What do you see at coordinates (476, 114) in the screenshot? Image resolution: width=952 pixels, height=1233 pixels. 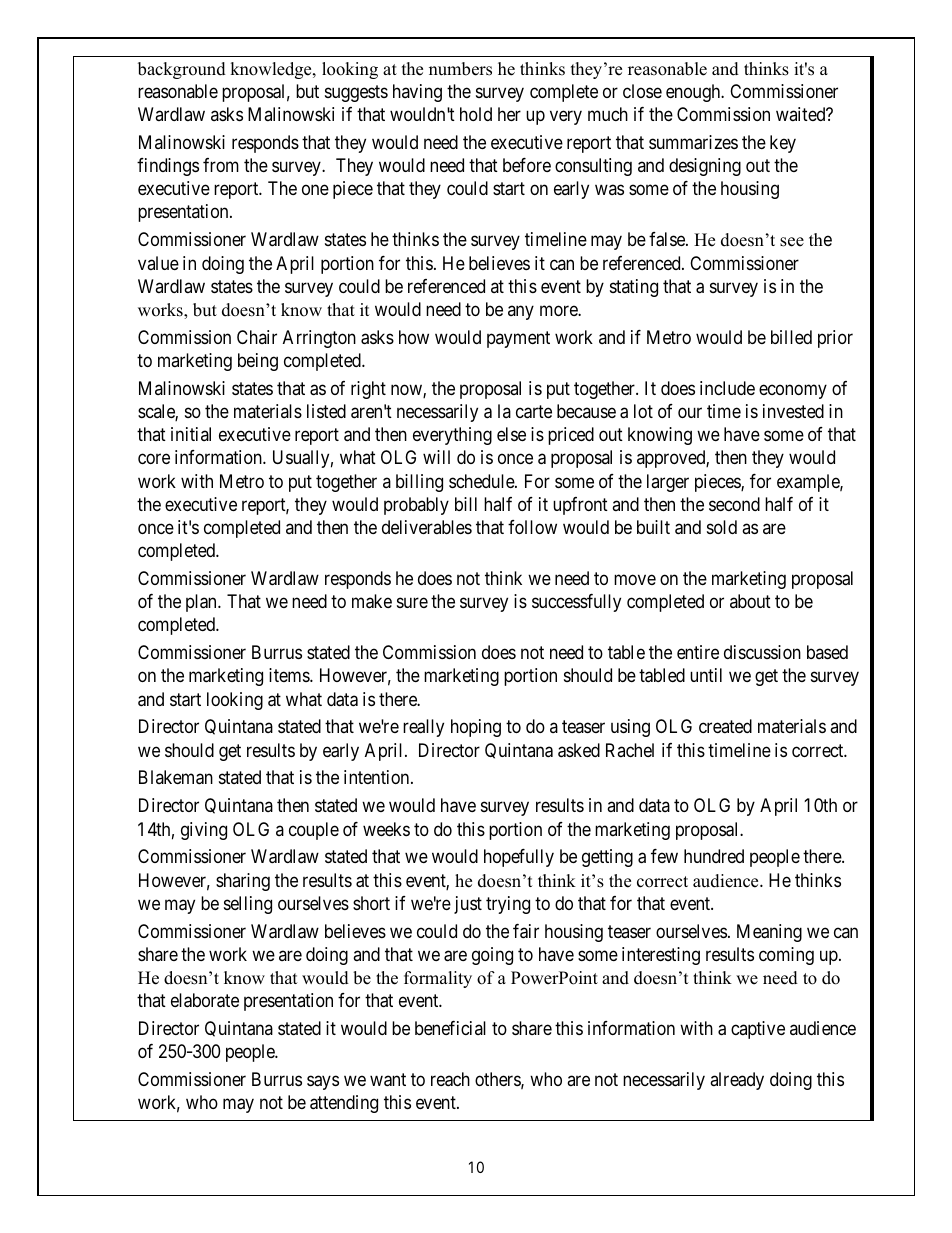 I see `hold` at bounding box center [476, 114].
